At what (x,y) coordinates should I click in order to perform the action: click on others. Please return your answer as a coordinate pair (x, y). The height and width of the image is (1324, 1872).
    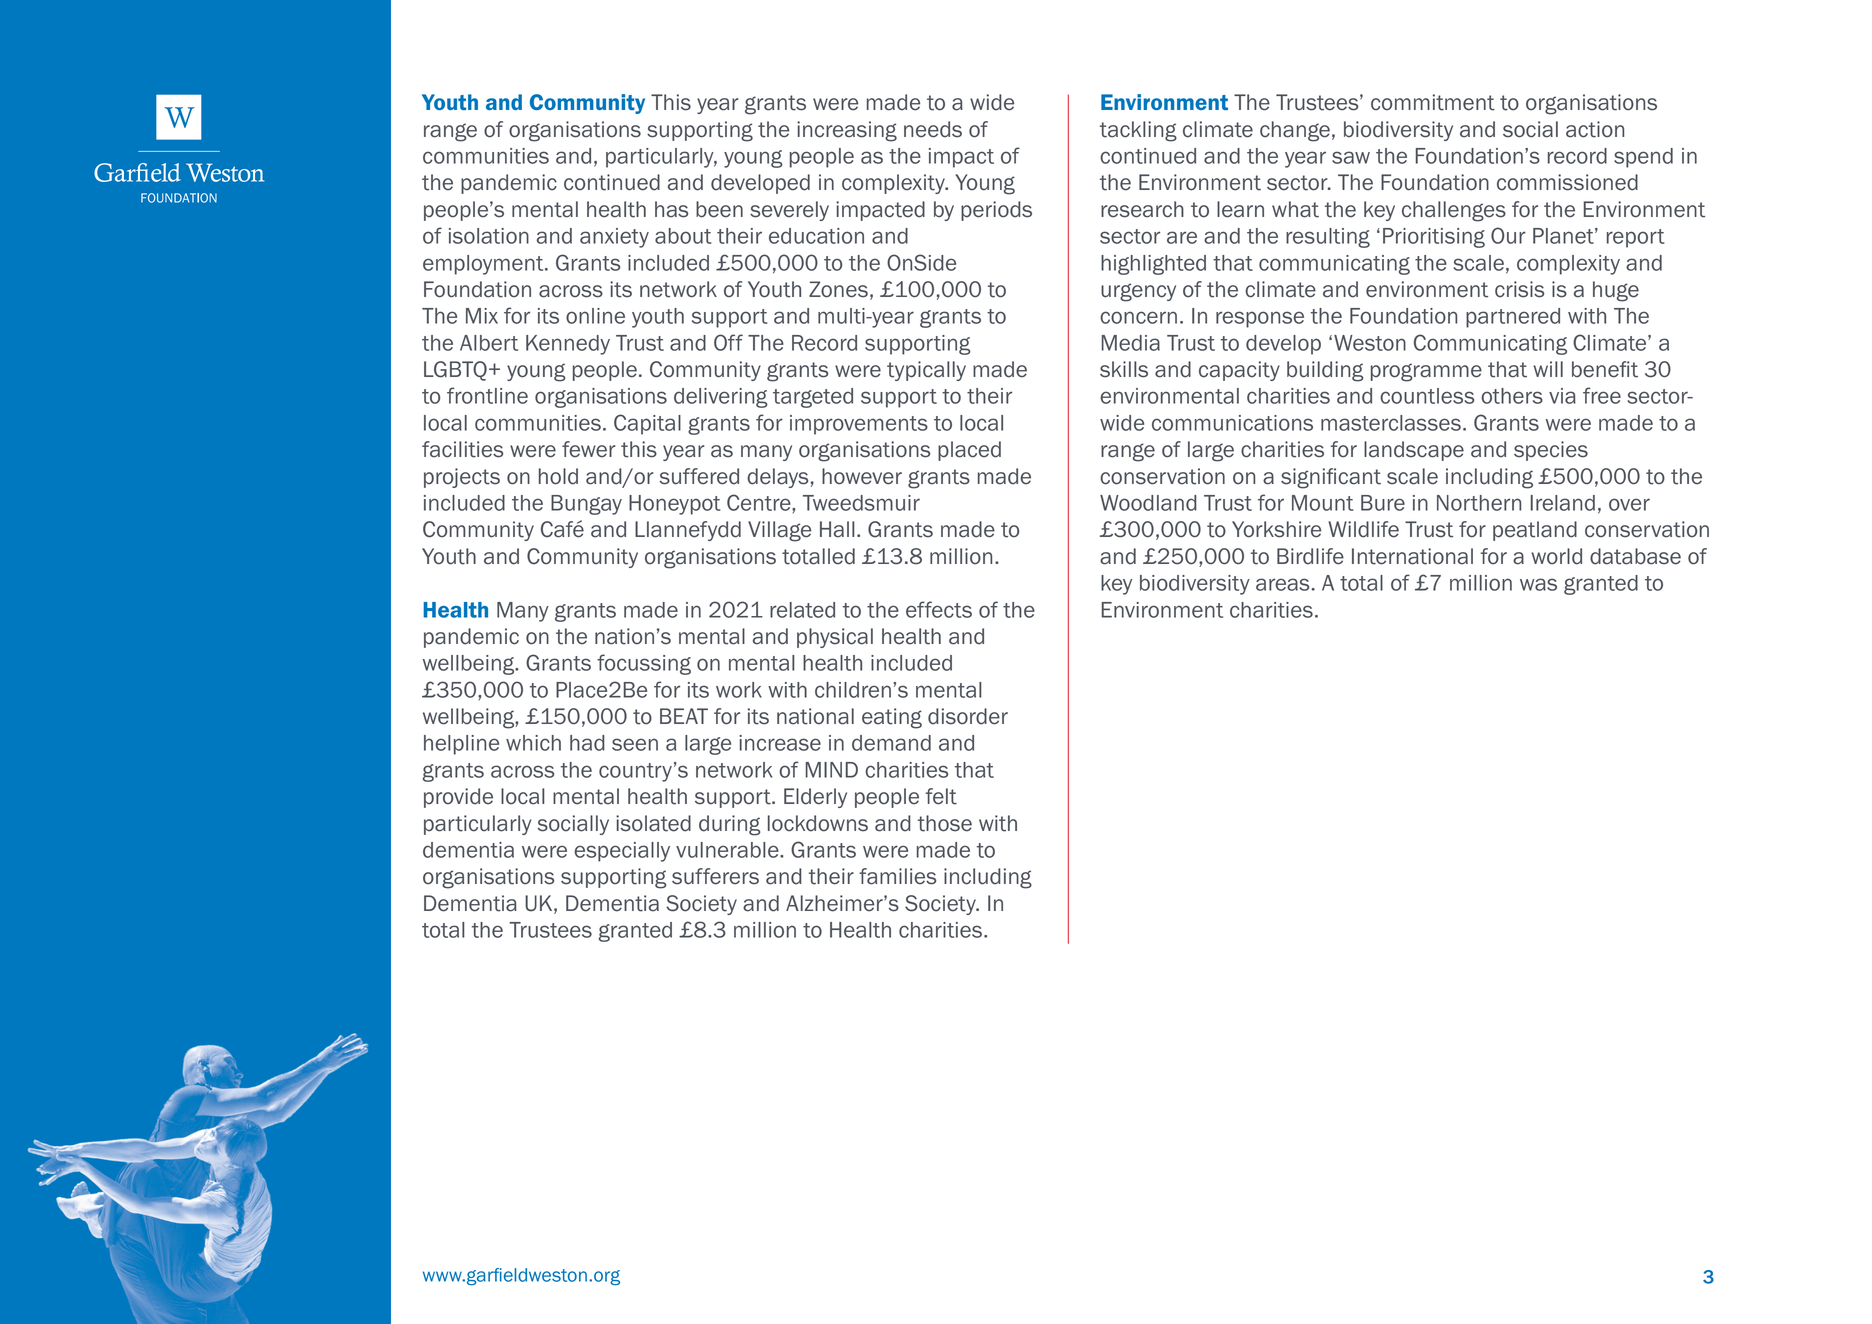
    Looking at the image, I should click on (1512, 396).
